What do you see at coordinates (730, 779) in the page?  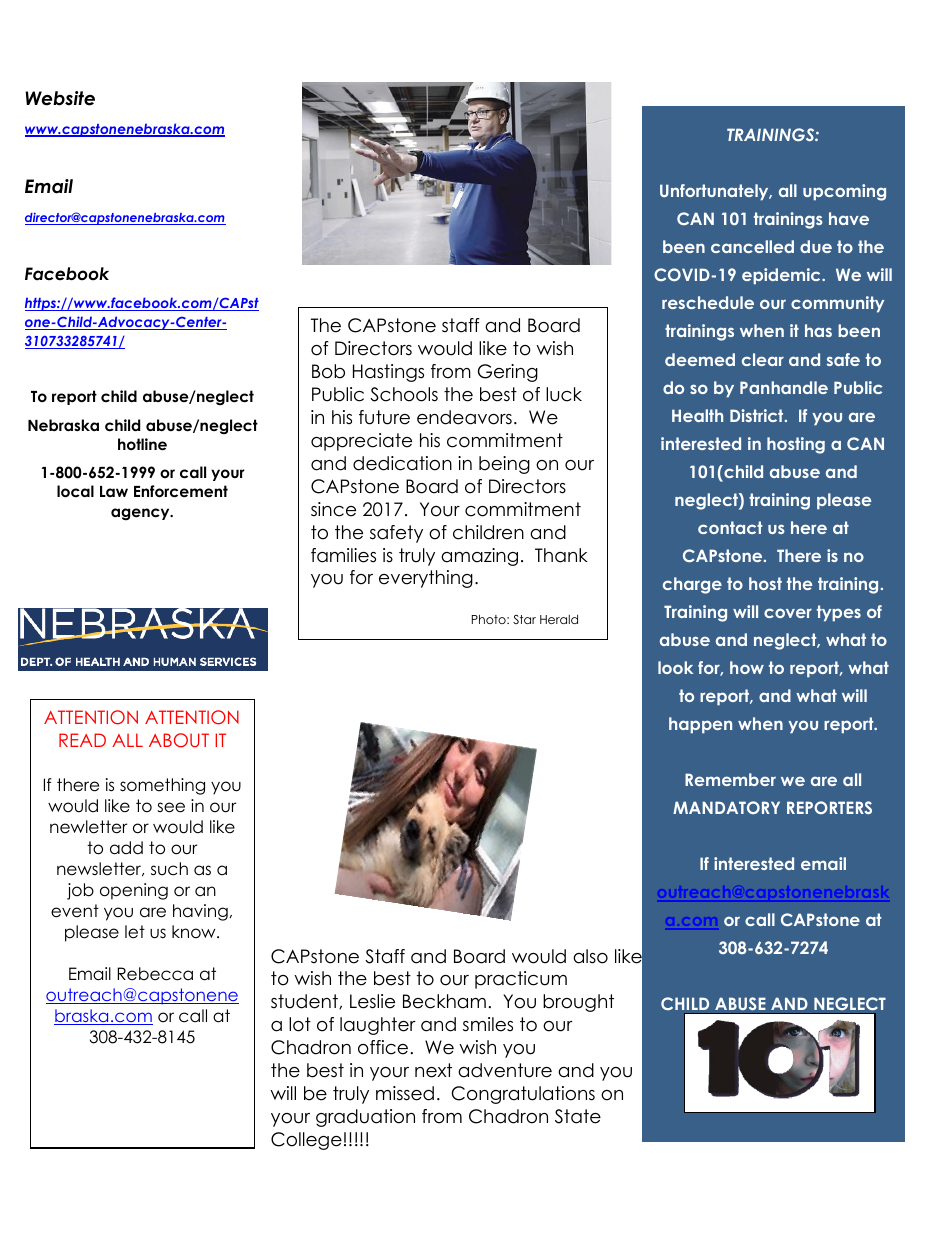 I see `Remember` at bounding box center [730, 779].
